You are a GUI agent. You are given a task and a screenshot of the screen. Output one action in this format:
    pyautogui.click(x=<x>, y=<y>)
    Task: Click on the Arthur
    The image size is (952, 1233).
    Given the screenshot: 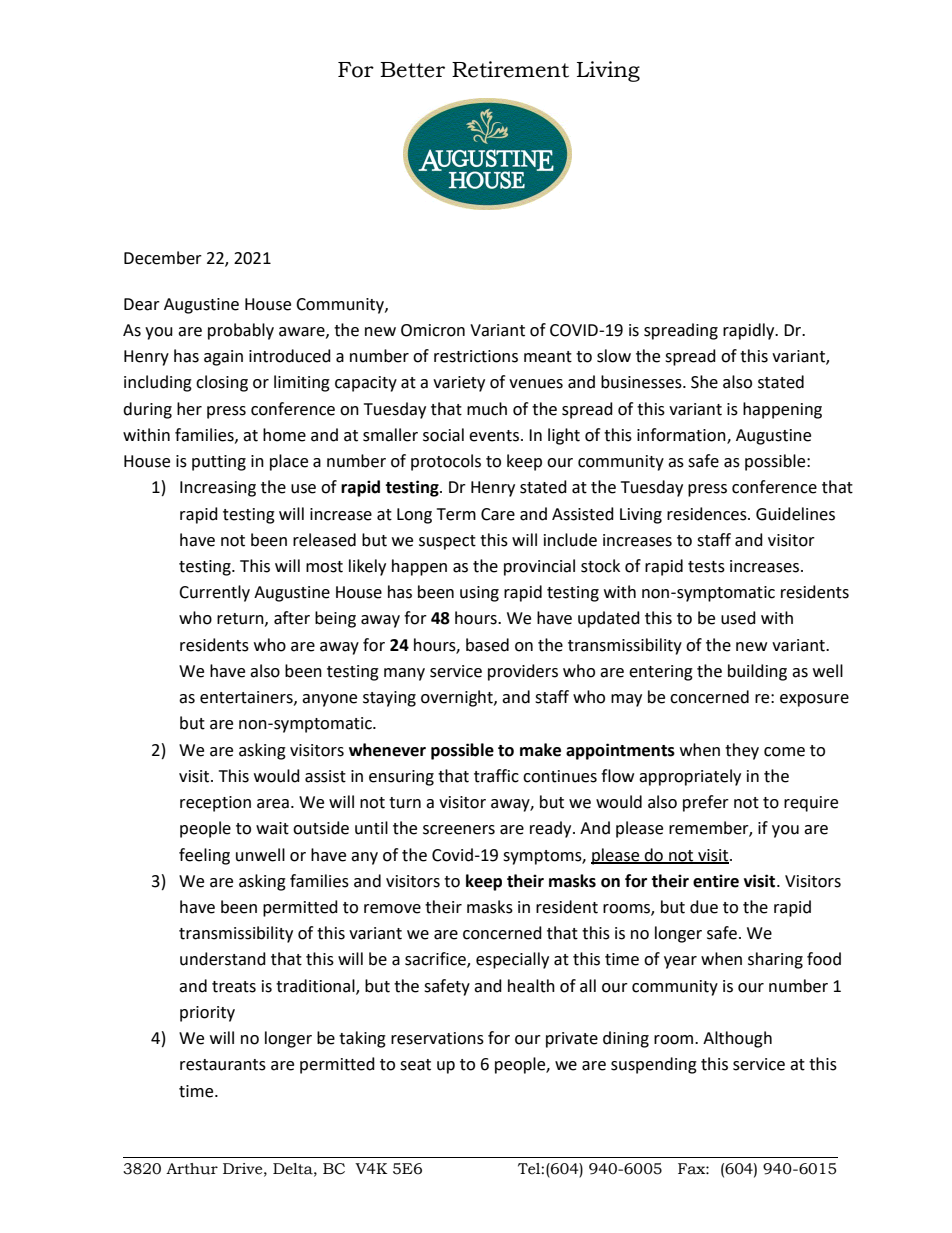 What is the action you would take?
    pyautogui.click(x=192, y=1169)
